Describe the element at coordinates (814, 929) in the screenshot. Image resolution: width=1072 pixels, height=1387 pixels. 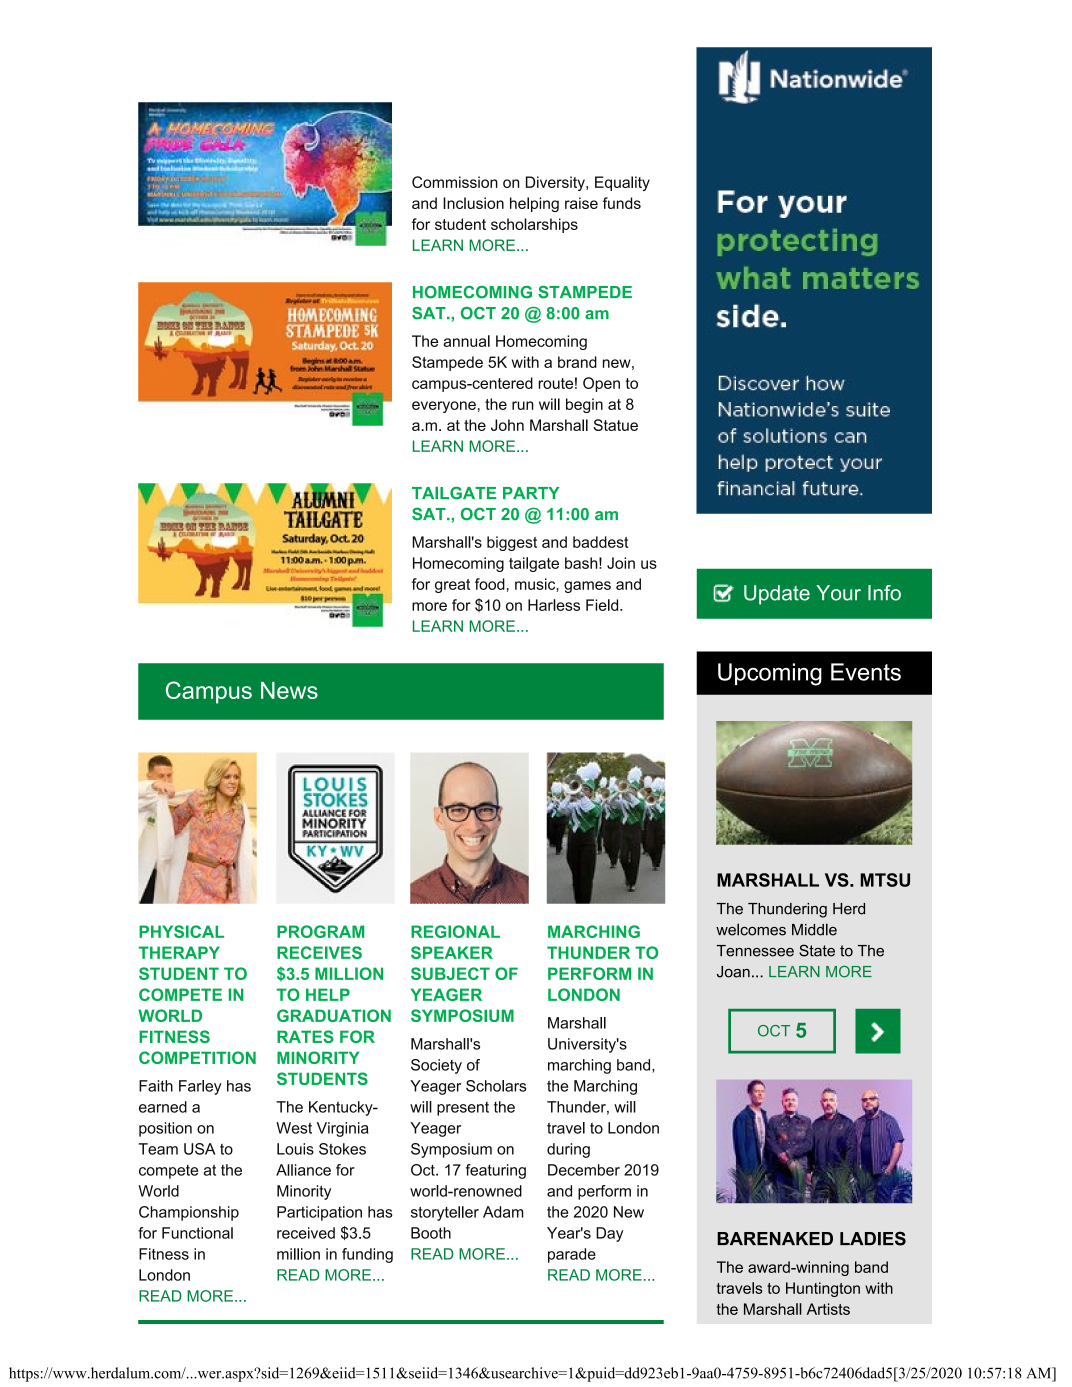
I see `Middle` at that location.
